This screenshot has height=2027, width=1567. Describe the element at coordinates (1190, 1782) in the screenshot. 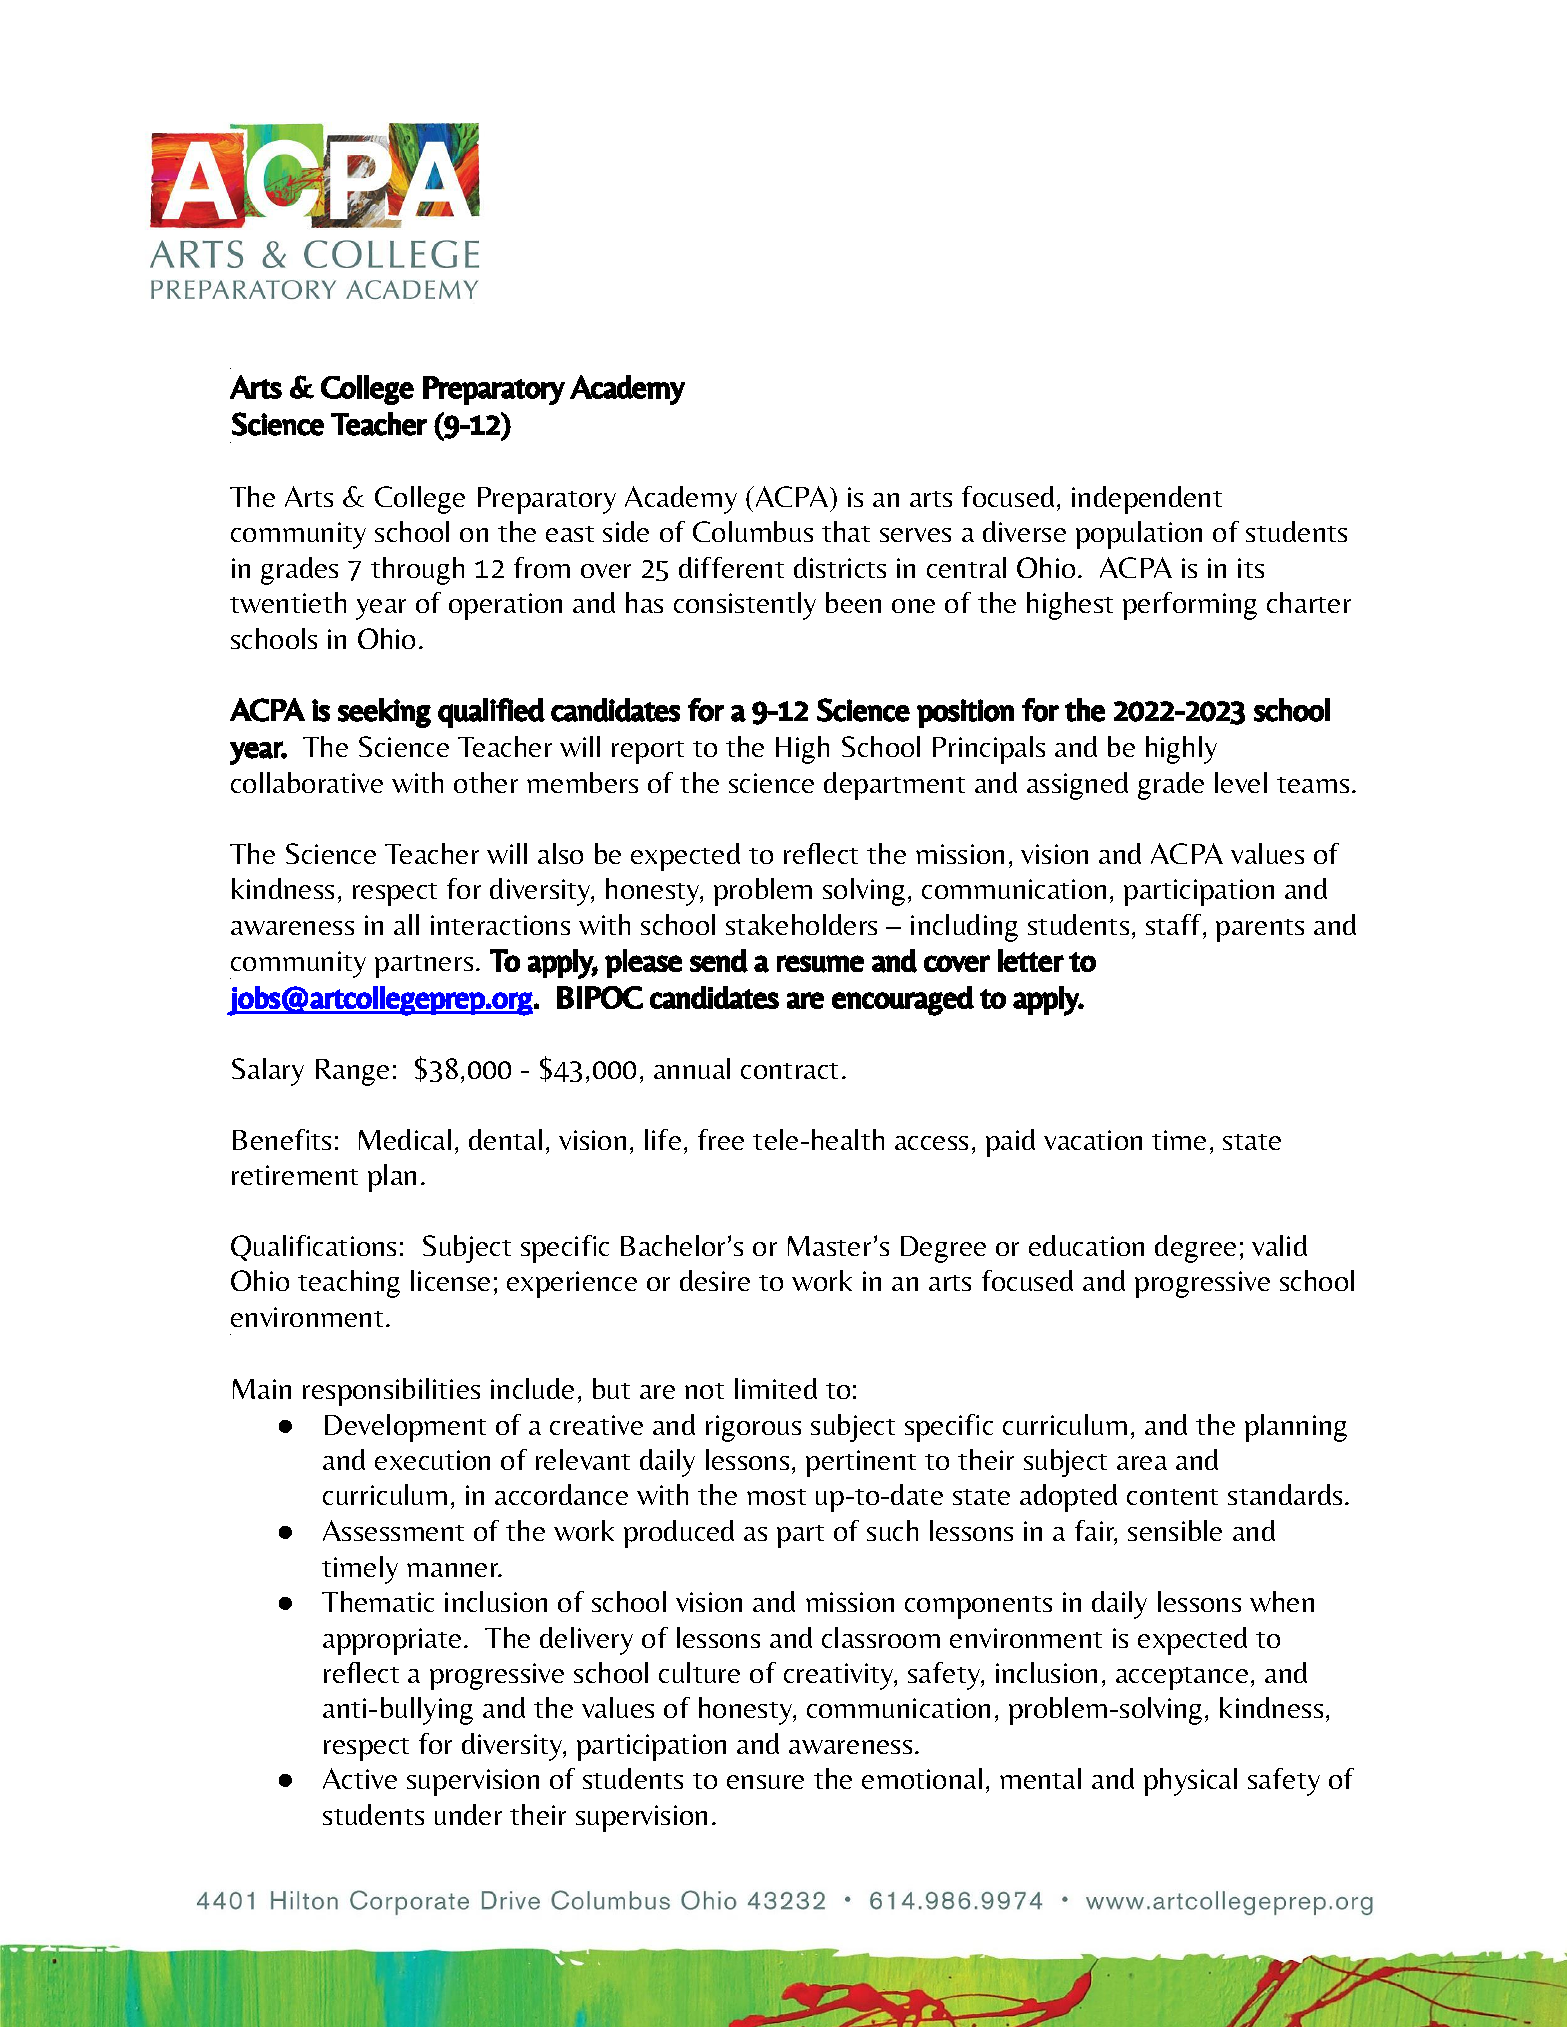

I see `physical` at that location.
